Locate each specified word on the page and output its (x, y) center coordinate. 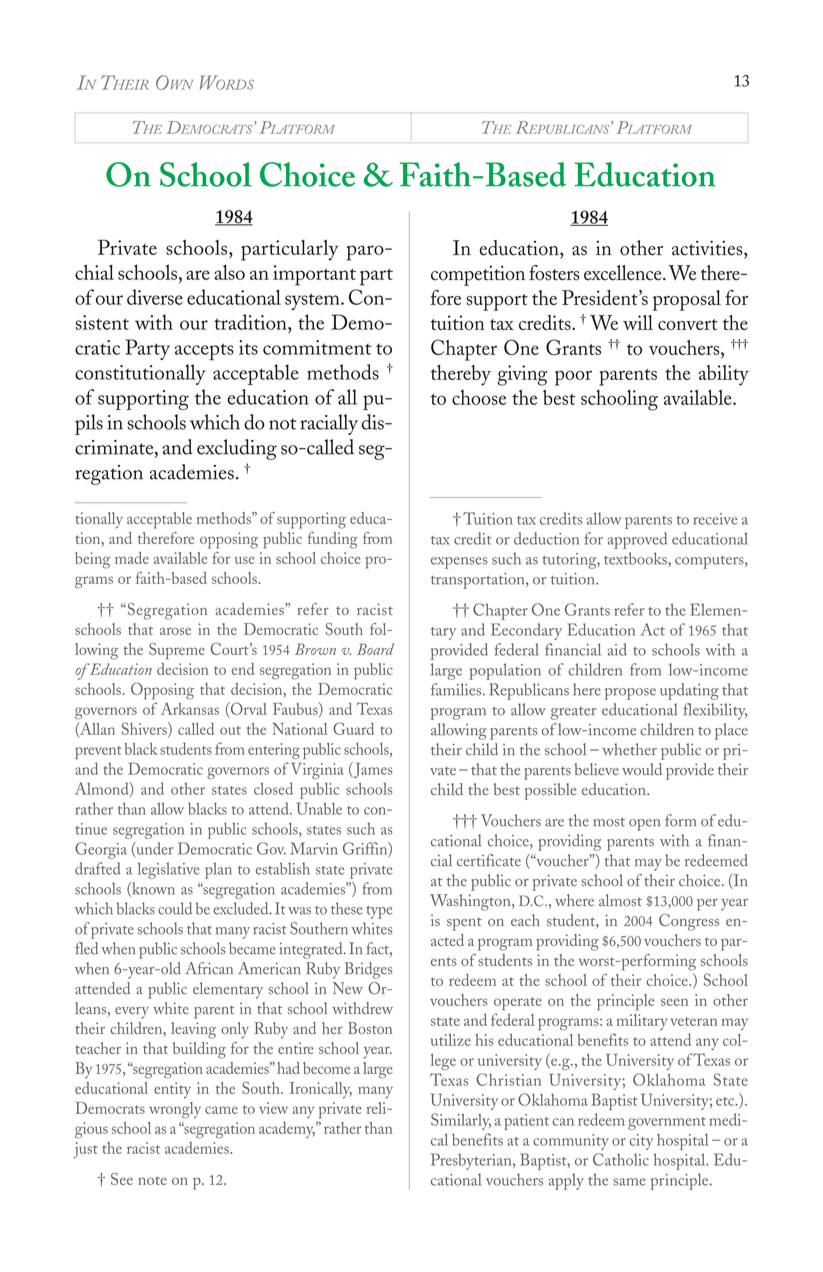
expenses (459, 563)
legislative (168, 870)
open (644, 825)
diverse (155, 297)
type (379, 912)
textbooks (636, 558)
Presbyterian (472, 1161)
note (152, 1180)
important (314, 275)
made (132, 558)
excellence (624, 273)
